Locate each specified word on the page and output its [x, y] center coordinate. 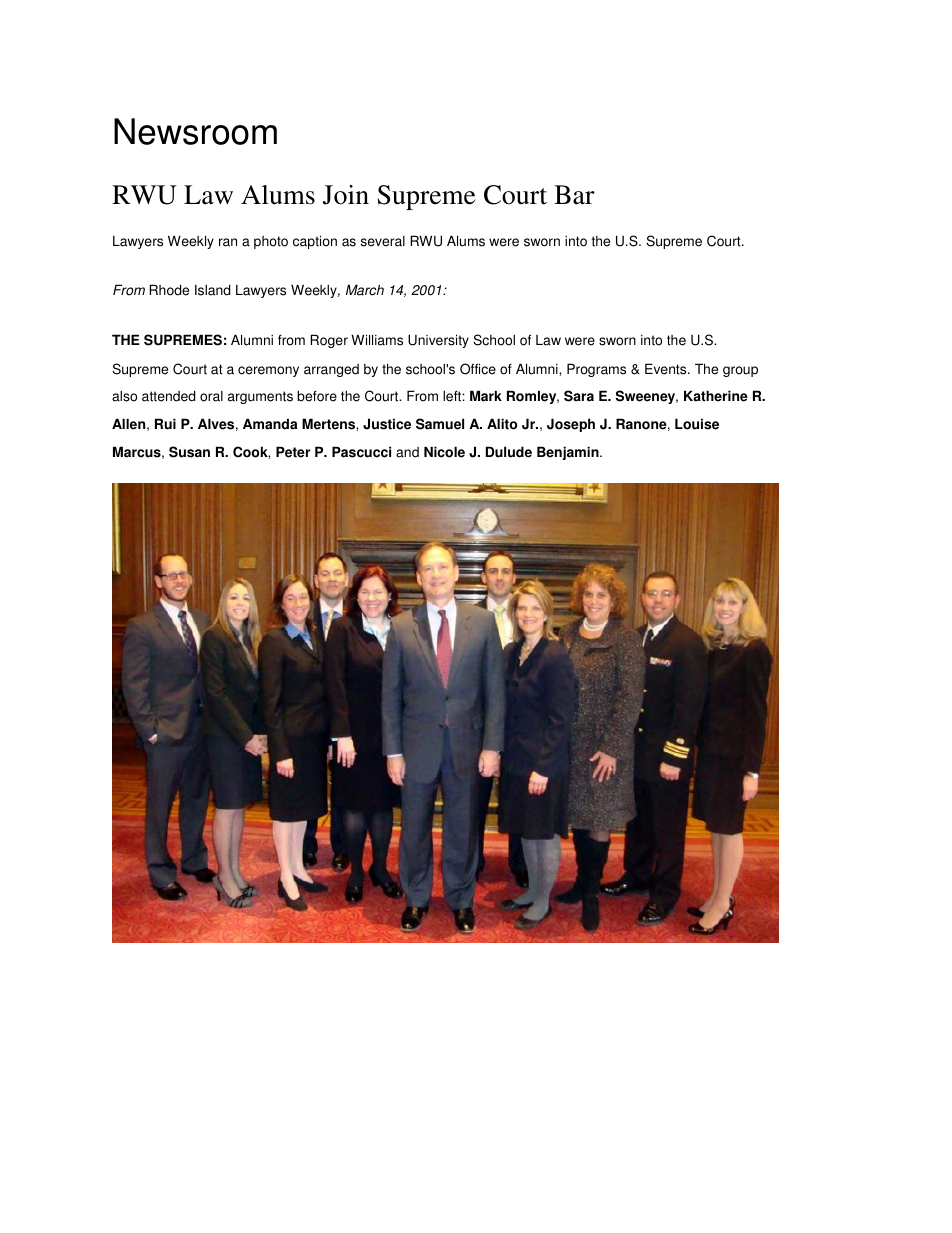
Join [346, 195]
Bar [574, 195]
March [365, 290]
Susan [189, 452]
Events [667, 369]
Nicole [444, 452]
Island [212, 290]
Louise [697, 424]
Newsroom [195, 131]
